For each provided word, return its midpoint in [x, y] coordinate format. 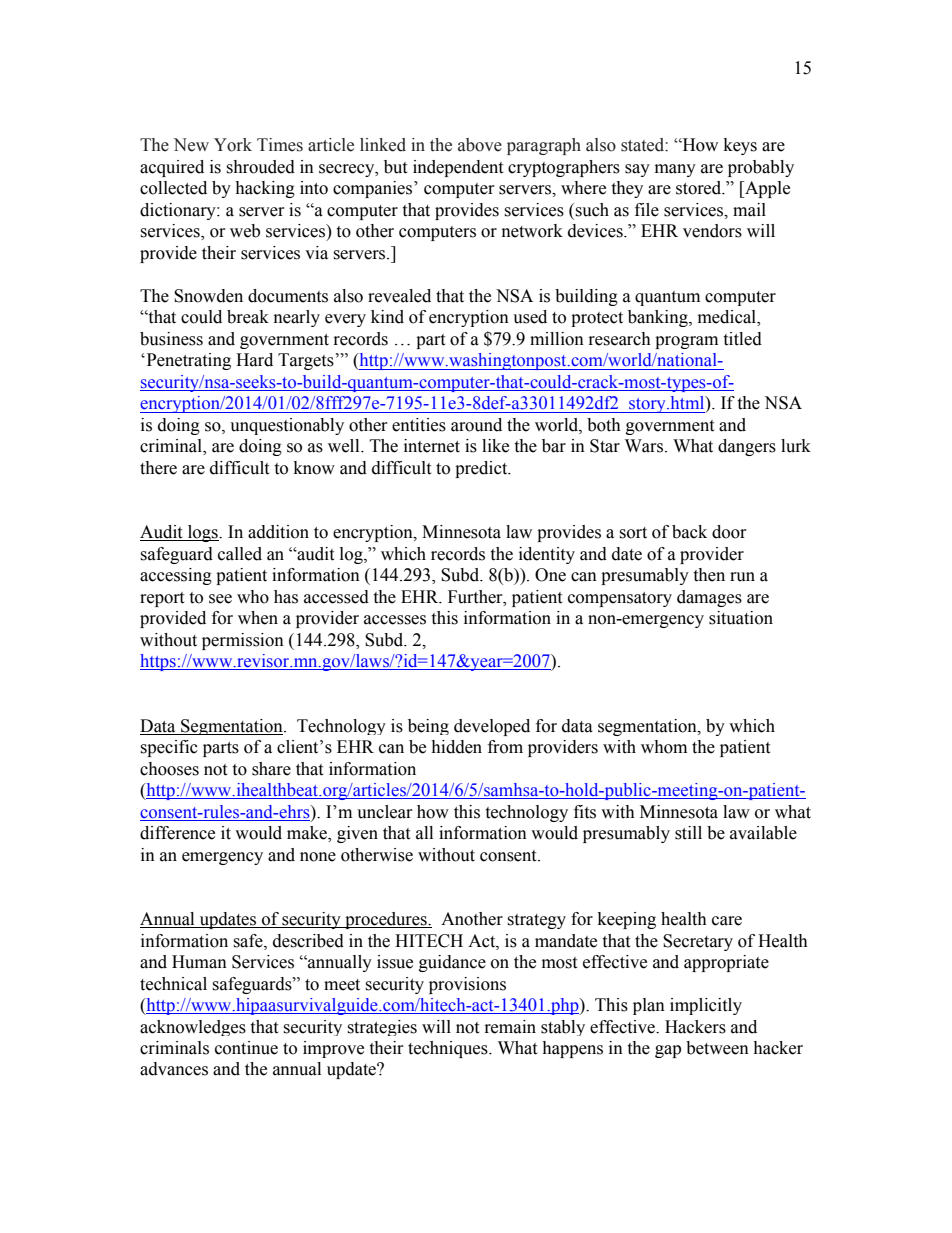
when [258, 618]
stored [700, 188]
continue [246, 1048]
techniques [449, 1049]
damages [709, 598]
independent [458, 168]
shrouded [260, 167]
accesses [395, 620]
